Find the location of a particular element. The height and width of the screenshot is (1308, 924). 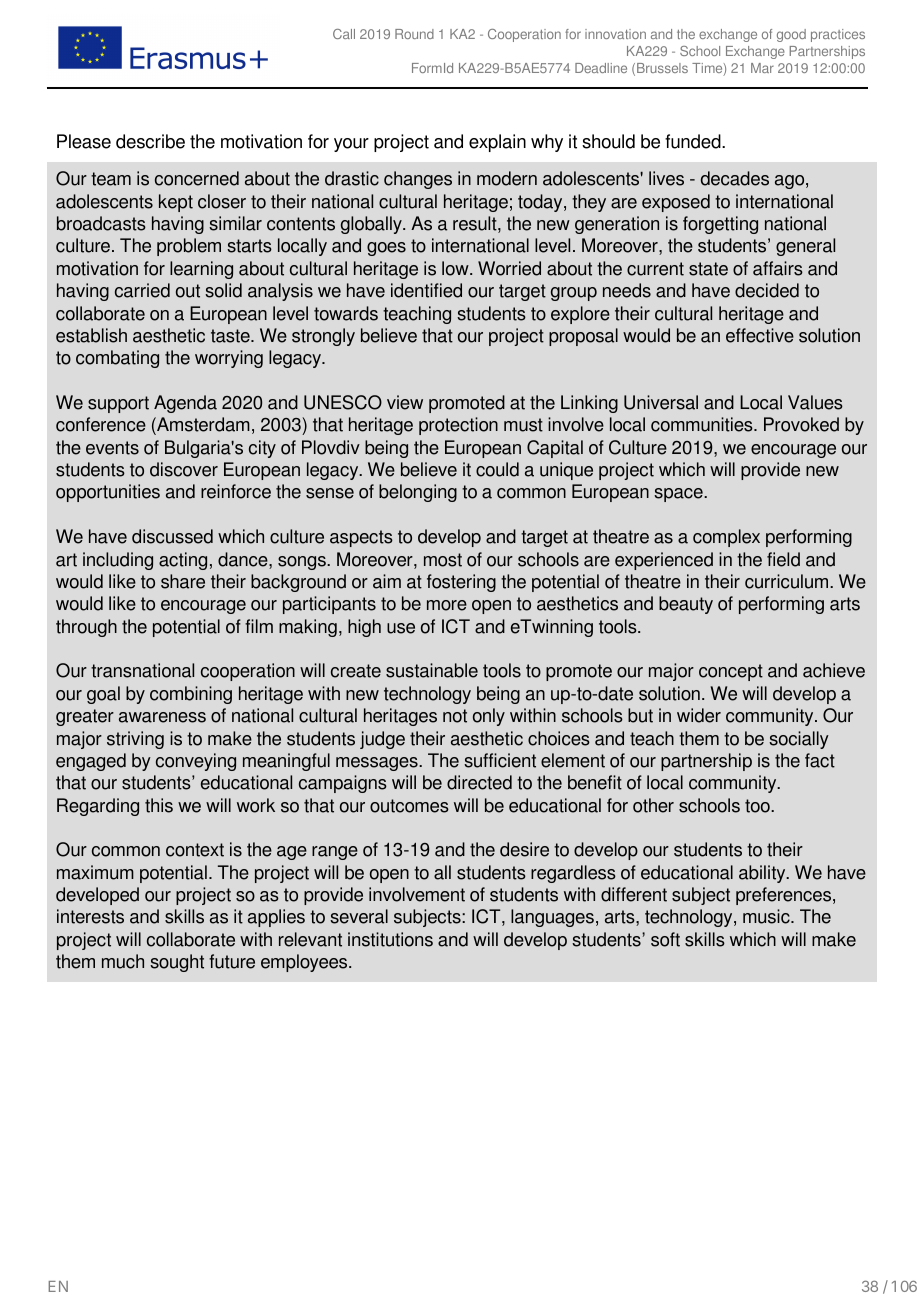

complex is located at coordinates (726, 538).
